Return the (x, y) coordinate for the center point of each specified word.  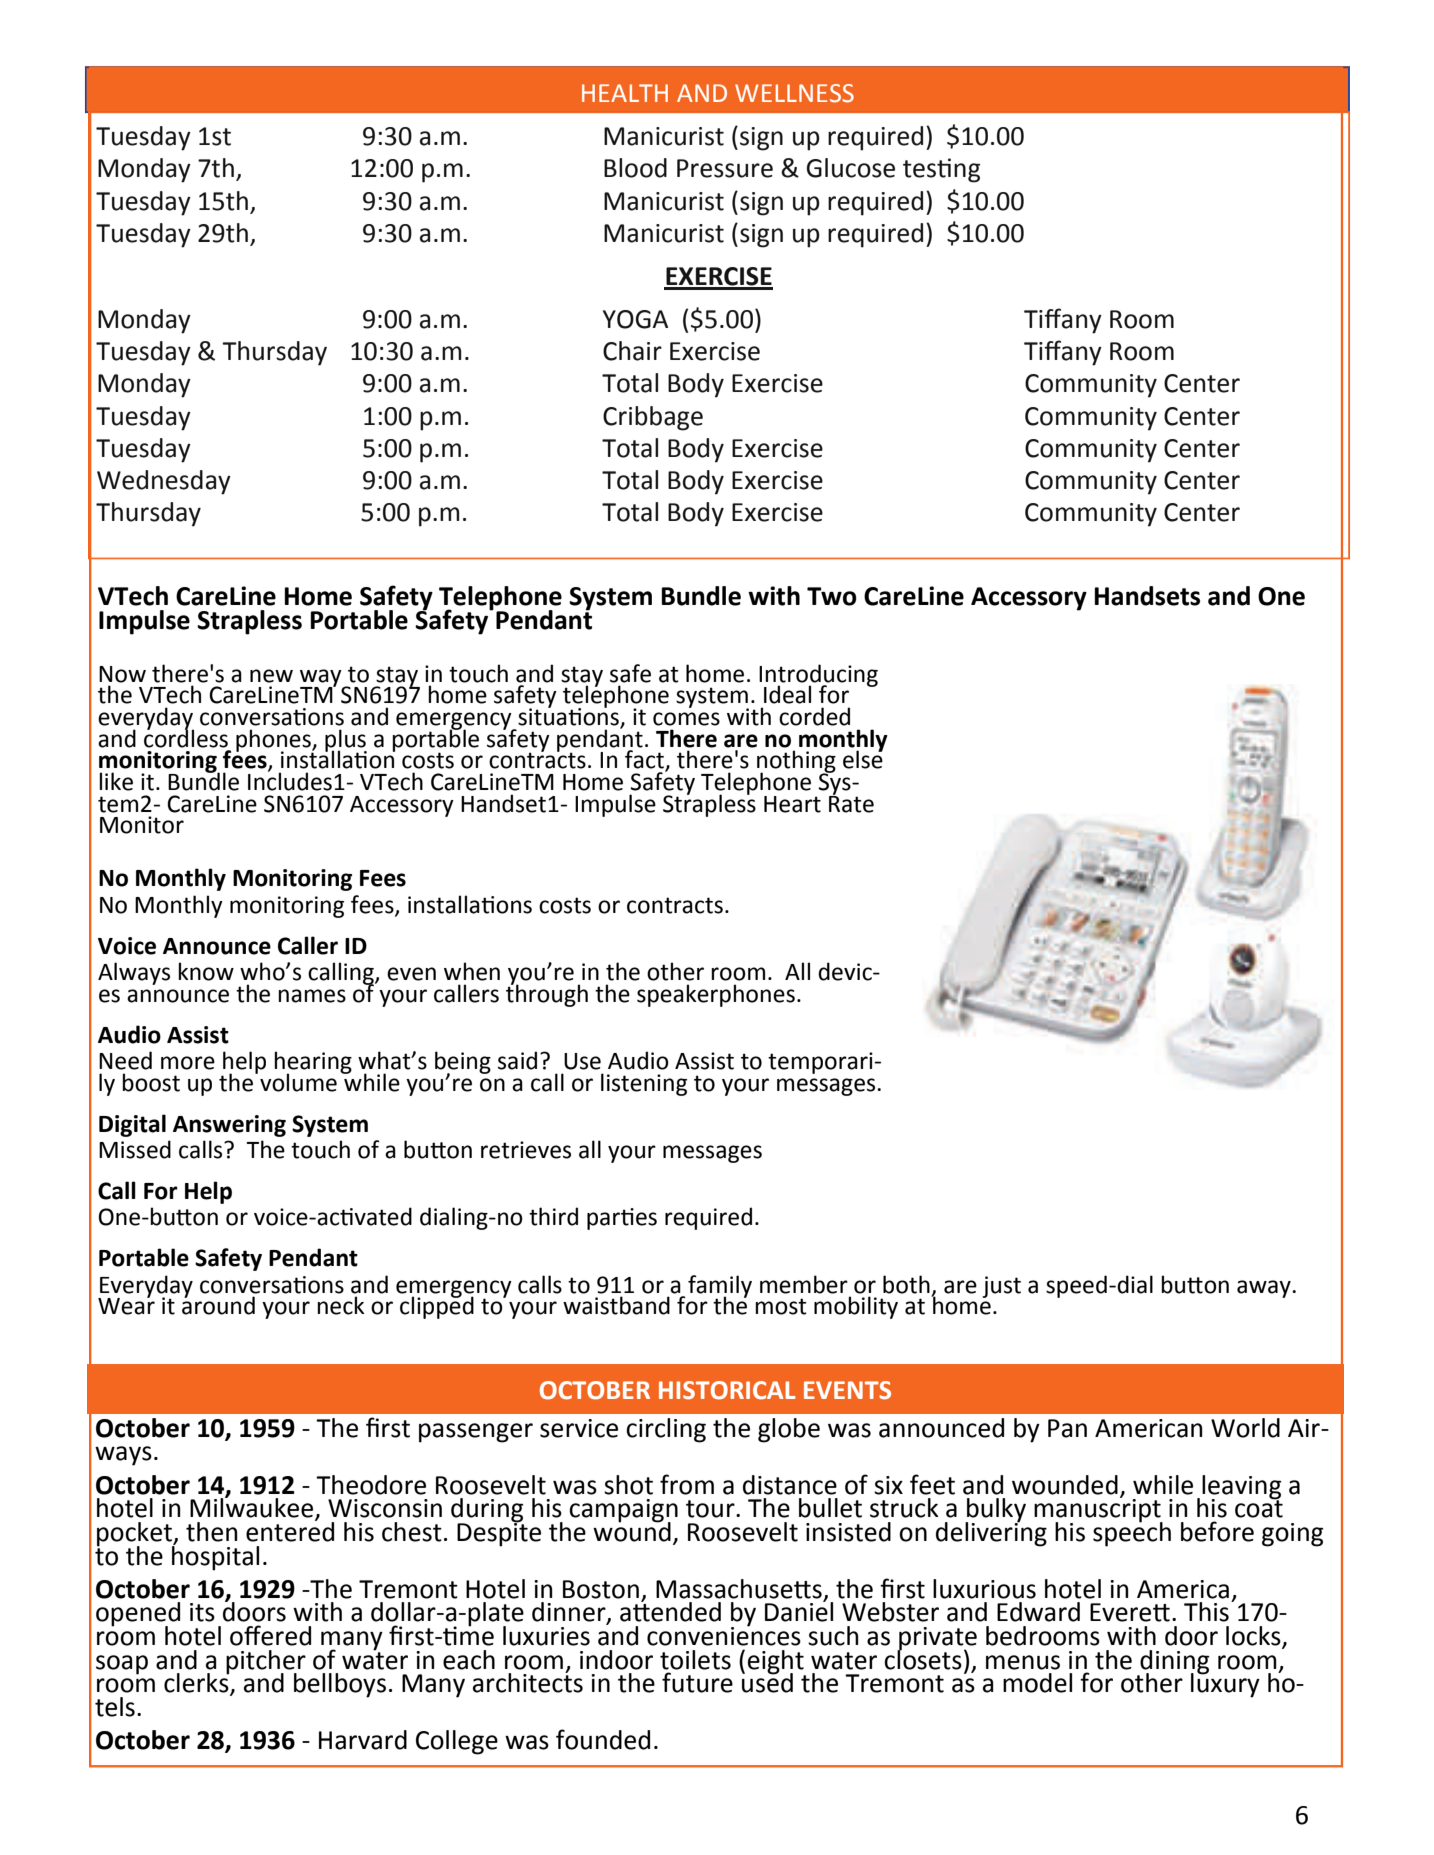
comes (686, 719)
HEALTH (625, 93)
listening (644, 1084)
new (271, 676)
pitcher (266, 1663)
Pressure (725, 168)
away (1265, 1289)
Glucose (851, 168)
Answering (229, 1126)
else (863, 758)
